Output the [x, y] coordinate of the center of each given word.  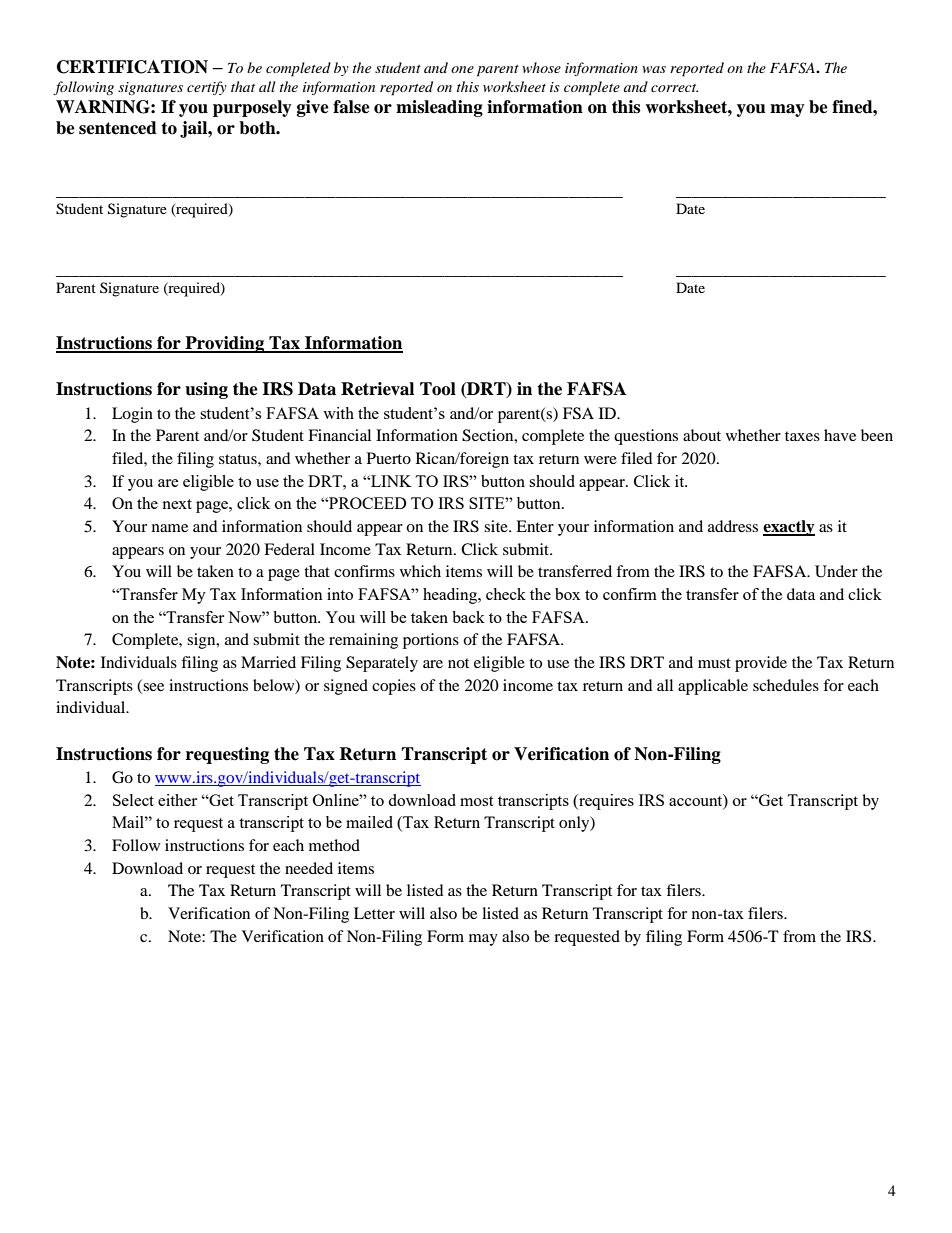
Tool [438, 389]
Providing [225, 344]
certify [207, 88]
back [468, 617]
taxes [802, 436]
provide [761, 664]
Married [268, 662]
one [462, 69]
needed [309, 868]
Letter [374, 913]
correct [674, 88]
